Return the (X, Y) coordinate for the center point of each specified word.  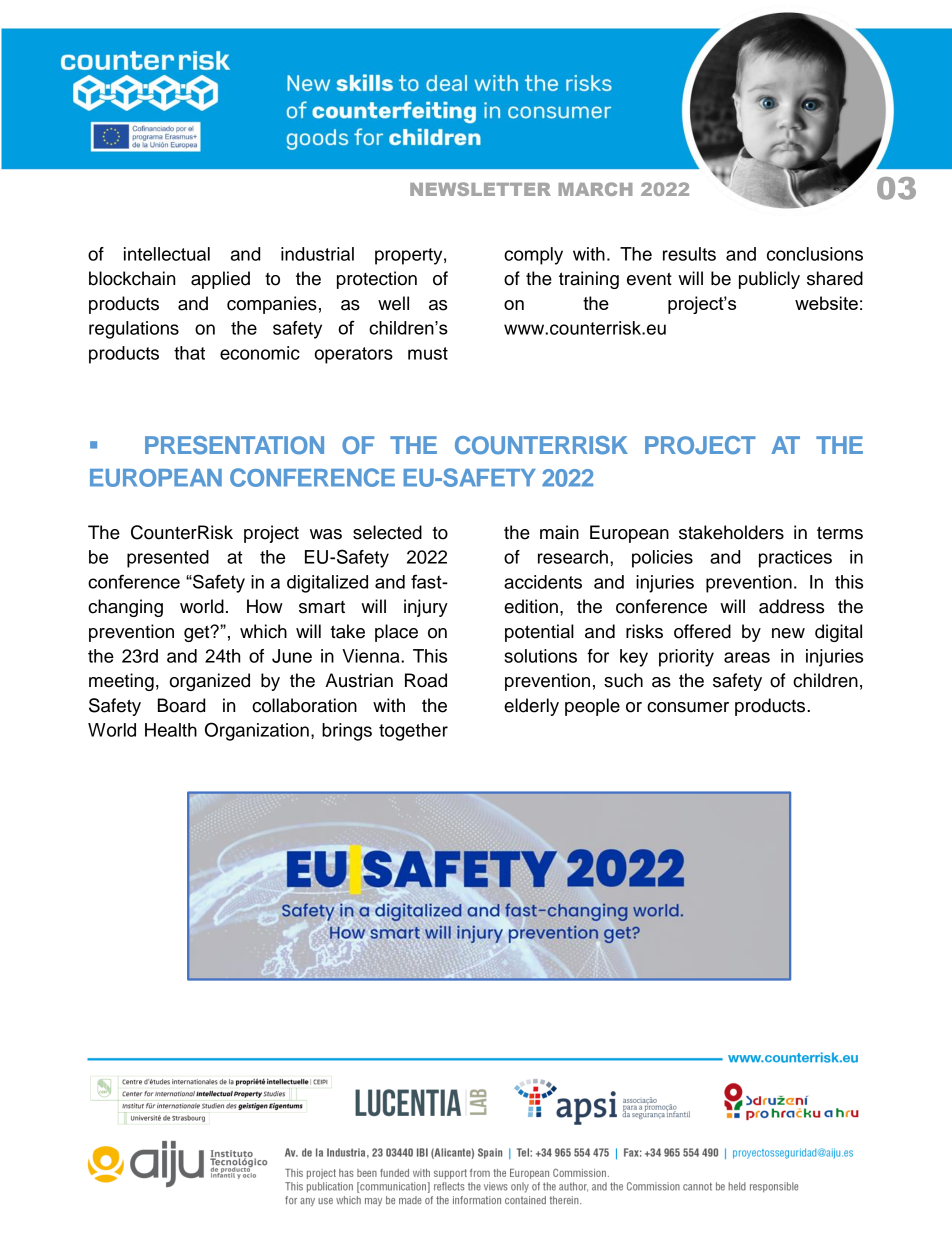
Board (181, 705)
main (559, 532)
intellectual (167, 254)
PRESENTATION (234, 445)
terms (840, 533)
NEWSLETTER (480, 189)
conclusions (815, 254)
